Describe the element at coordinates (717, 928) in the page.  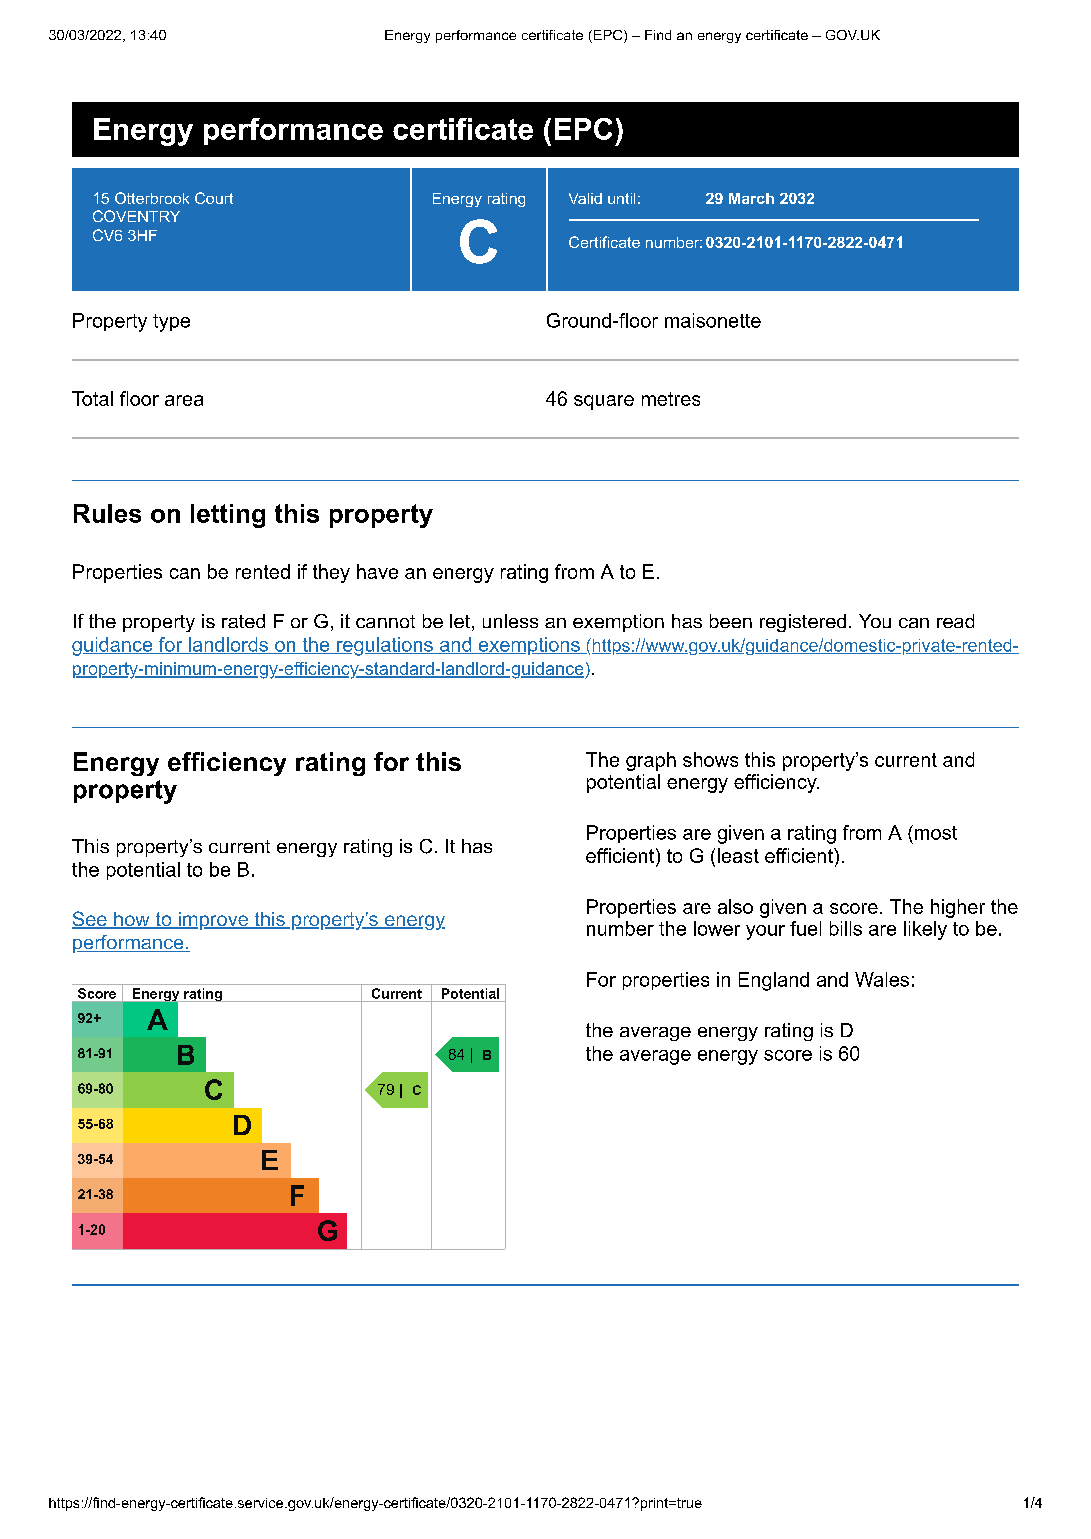
I see `lower` at that location.
